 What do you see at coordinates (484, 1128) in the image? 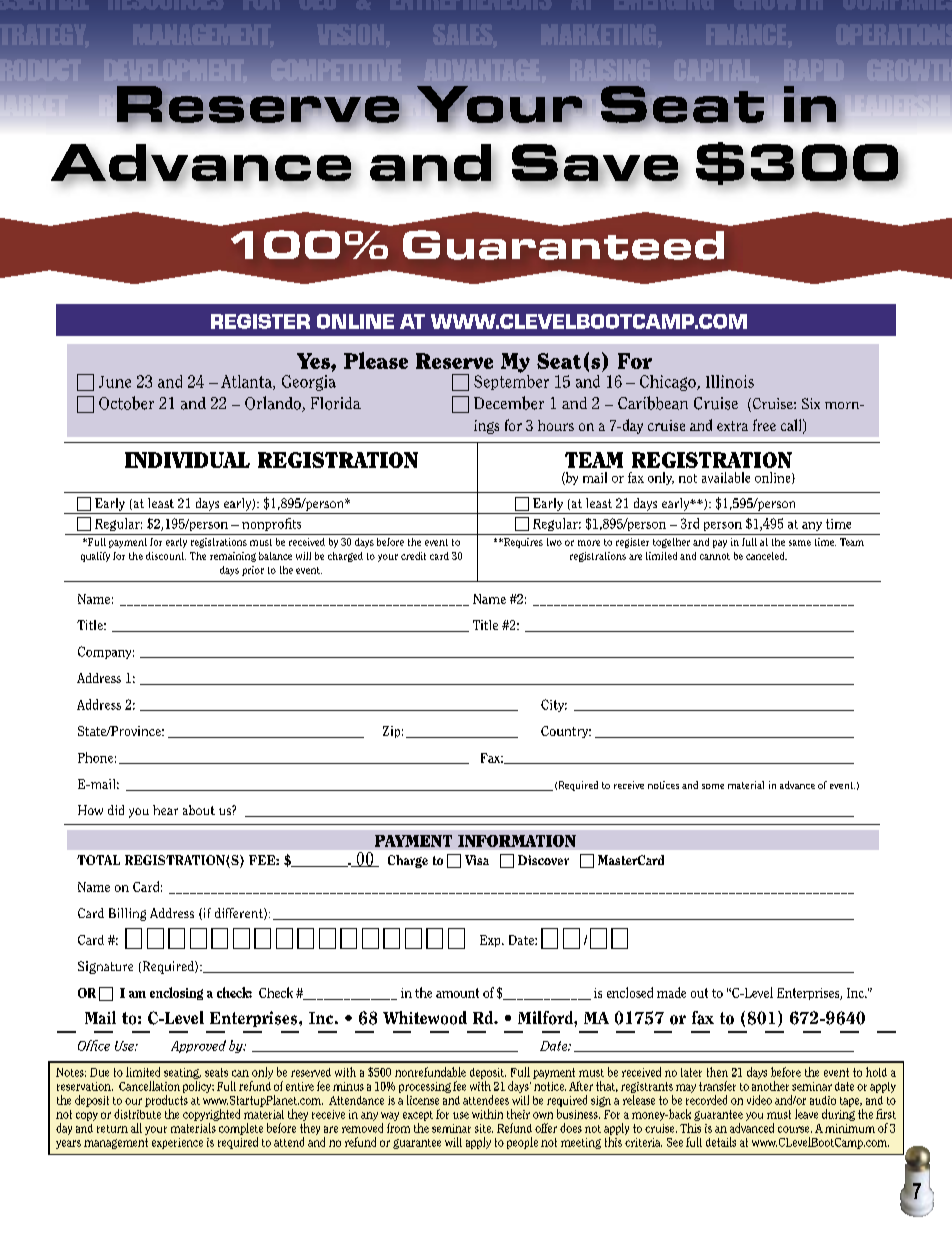
I see `site` at bounding box center [484, 1128].
